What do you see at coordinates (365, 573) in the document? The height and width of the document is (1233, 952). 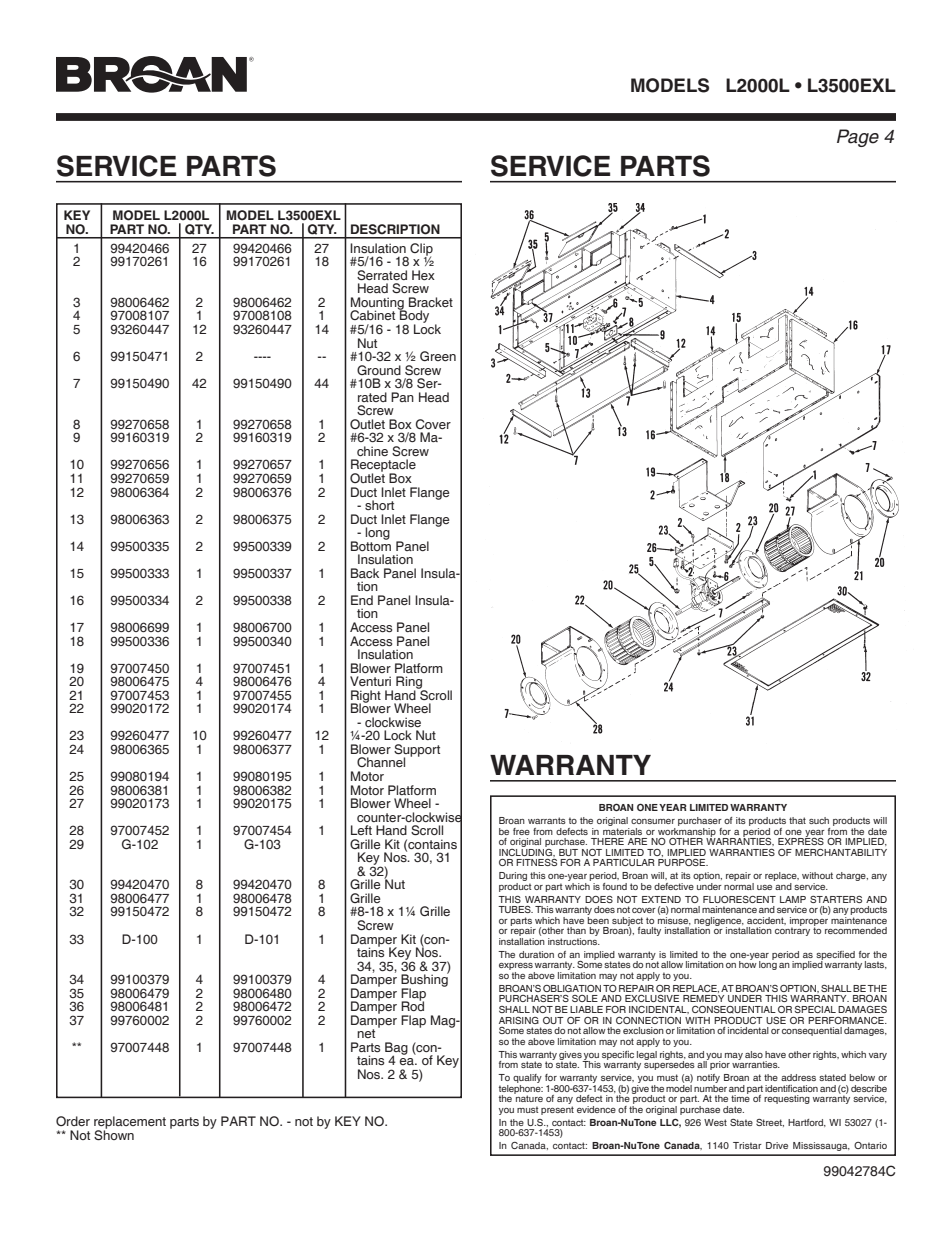 I see `Back` at bounding box center [365, 573].
